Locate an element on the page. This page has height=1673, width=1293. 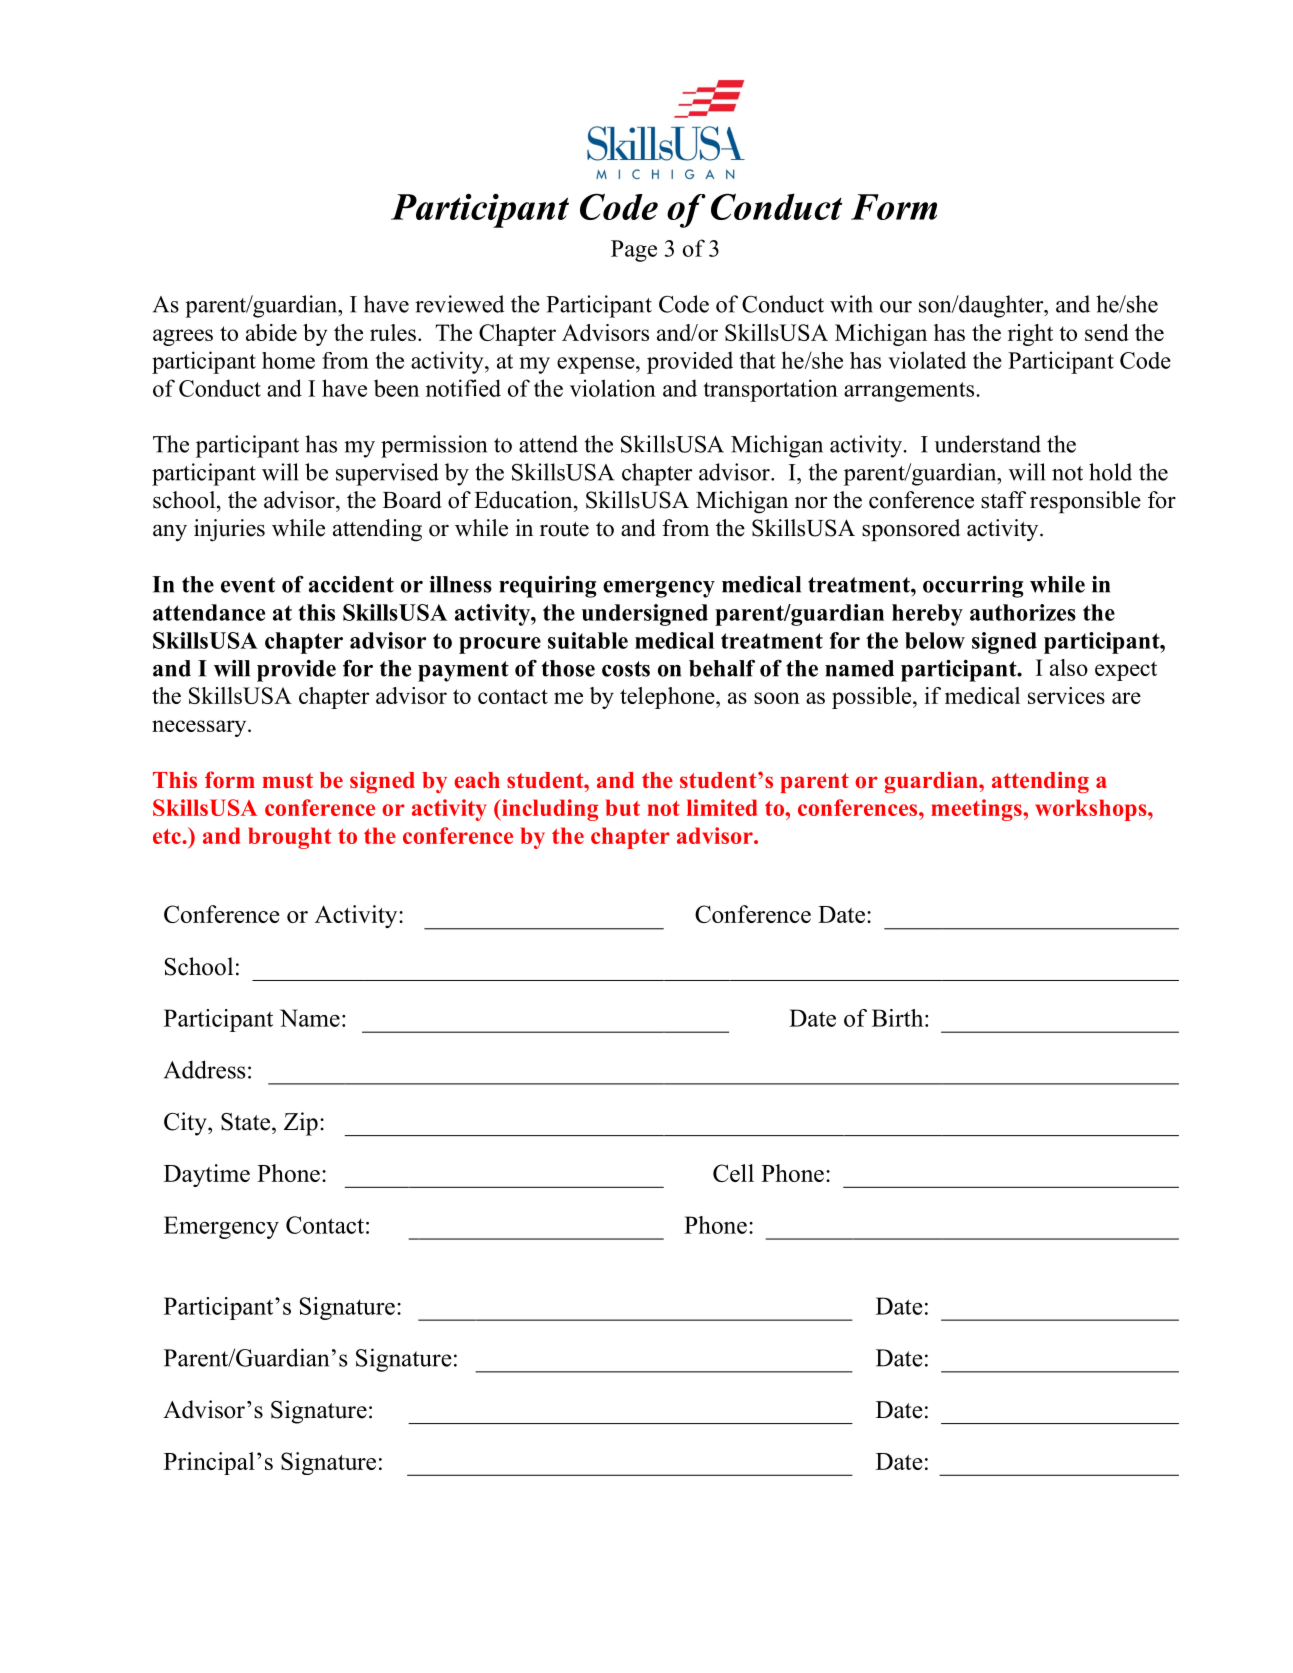
necessary is located at coordinates (200, 728).
